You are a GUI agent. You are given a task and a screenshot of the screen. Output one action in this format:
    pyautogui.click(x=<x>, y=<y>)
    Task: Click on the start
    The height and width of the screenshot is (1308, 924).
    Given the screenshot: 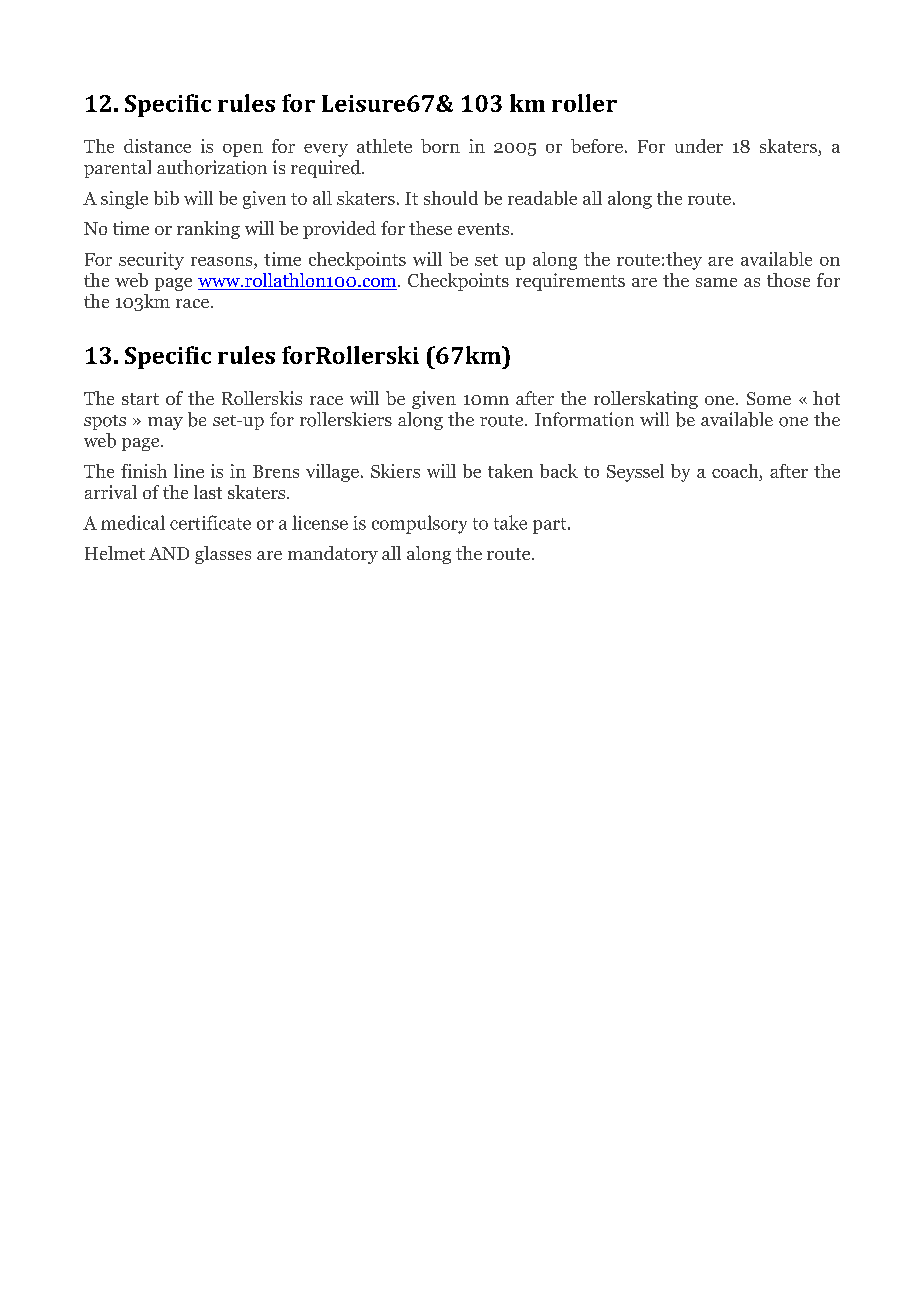 What is the action you would take?
    pyautogui.click(x=140, y=399)
